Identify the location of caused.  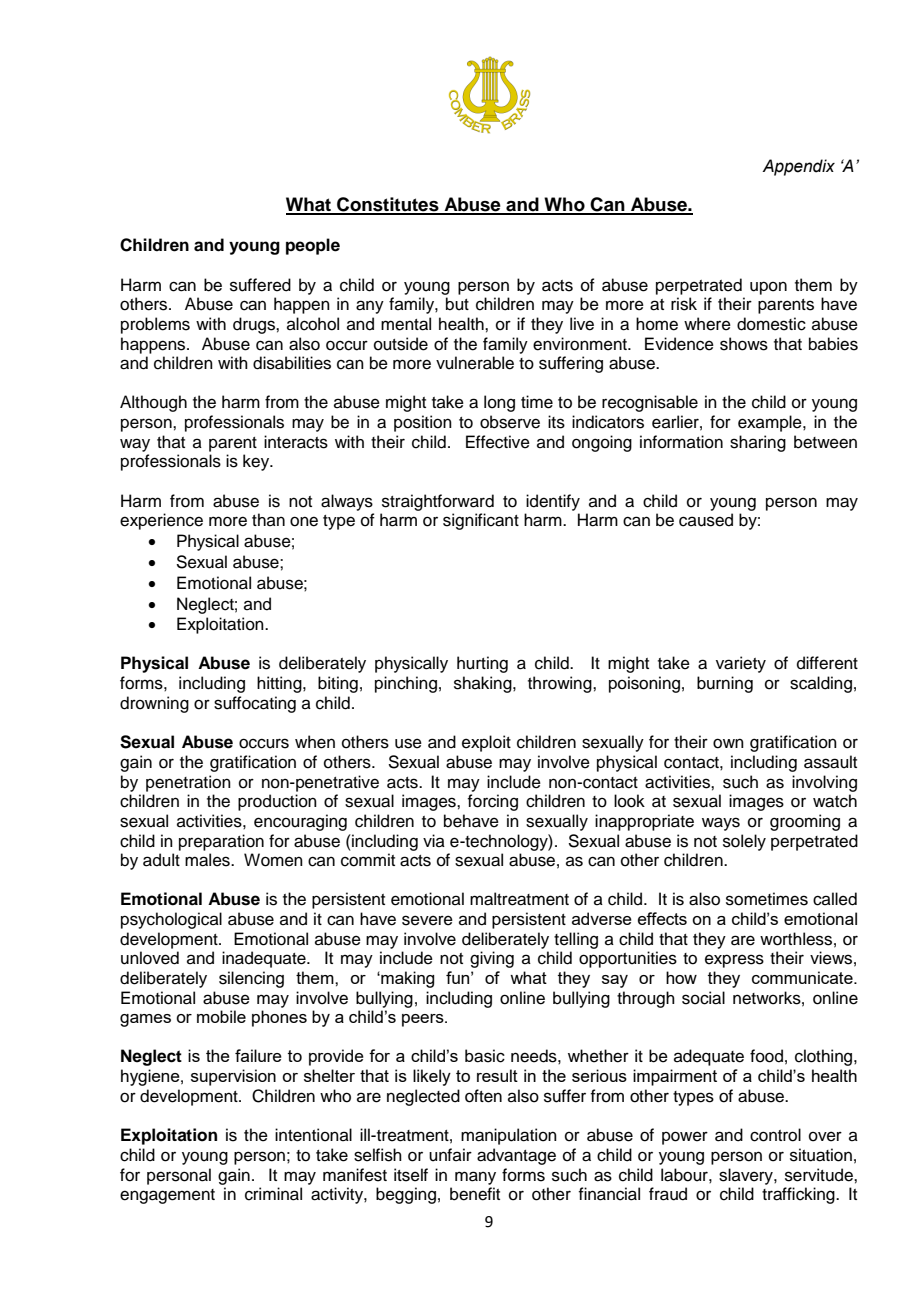
(706, 520).
